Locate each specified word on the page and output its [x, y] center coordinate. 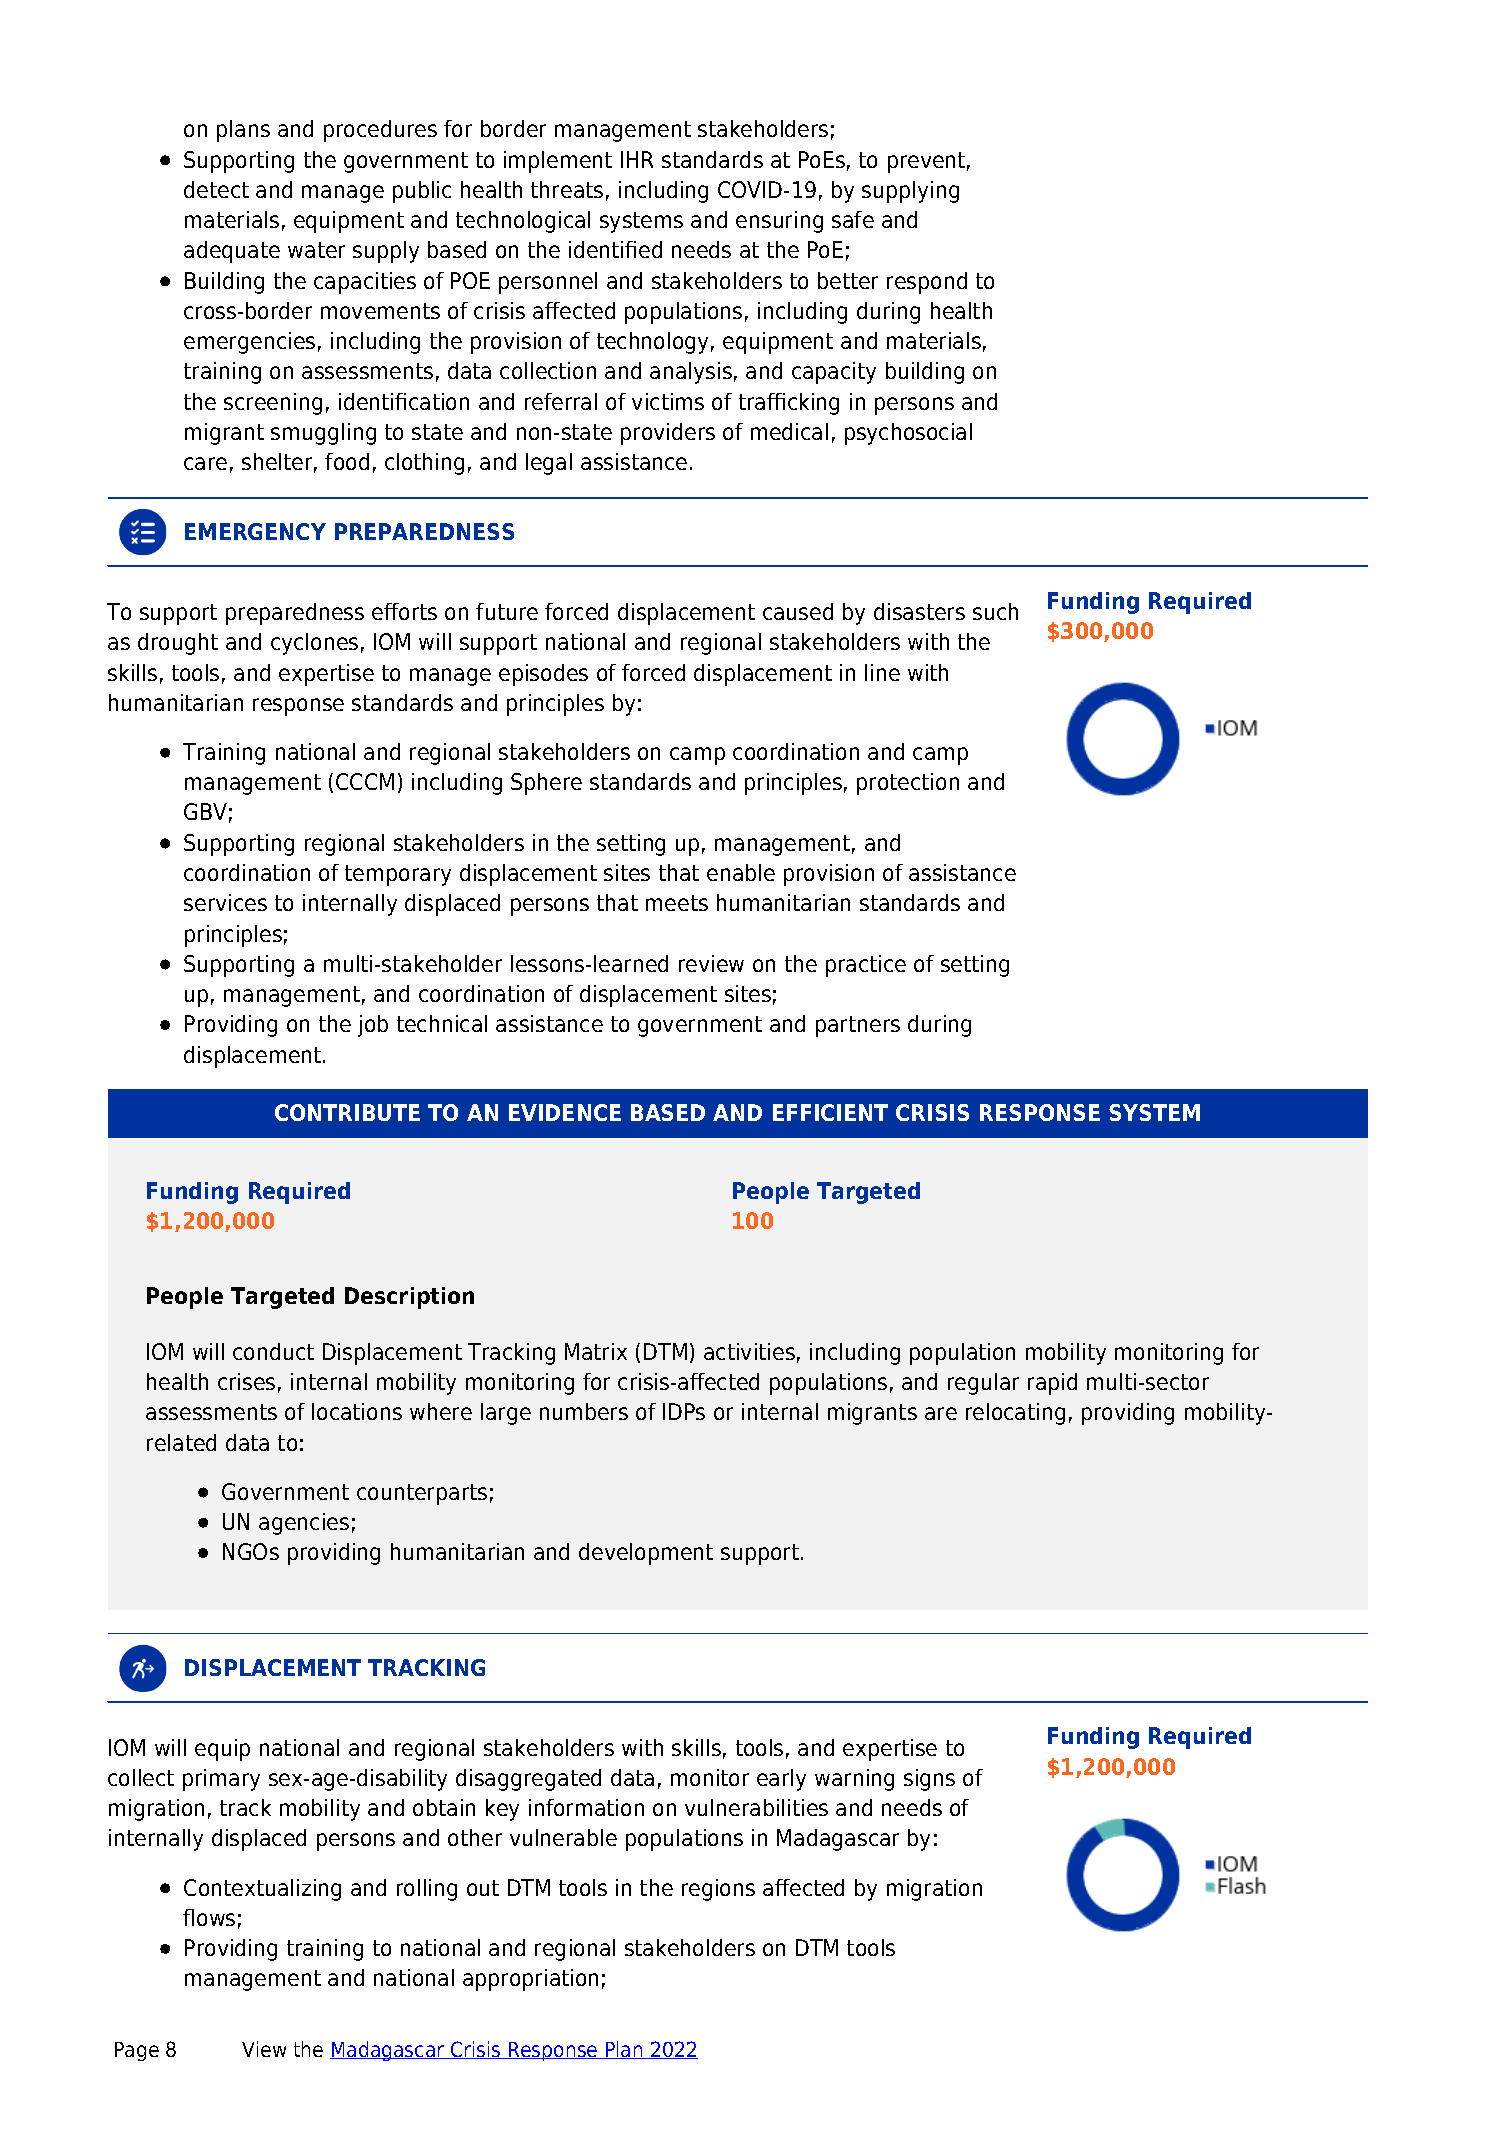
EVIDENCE [565, 1112]
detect [216, 189]
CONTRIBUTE [347, 1112]
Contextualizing [262, 1890]
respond [927, 283]
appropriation [530, 1980]
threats [567, 189]
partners [858, 1026]
